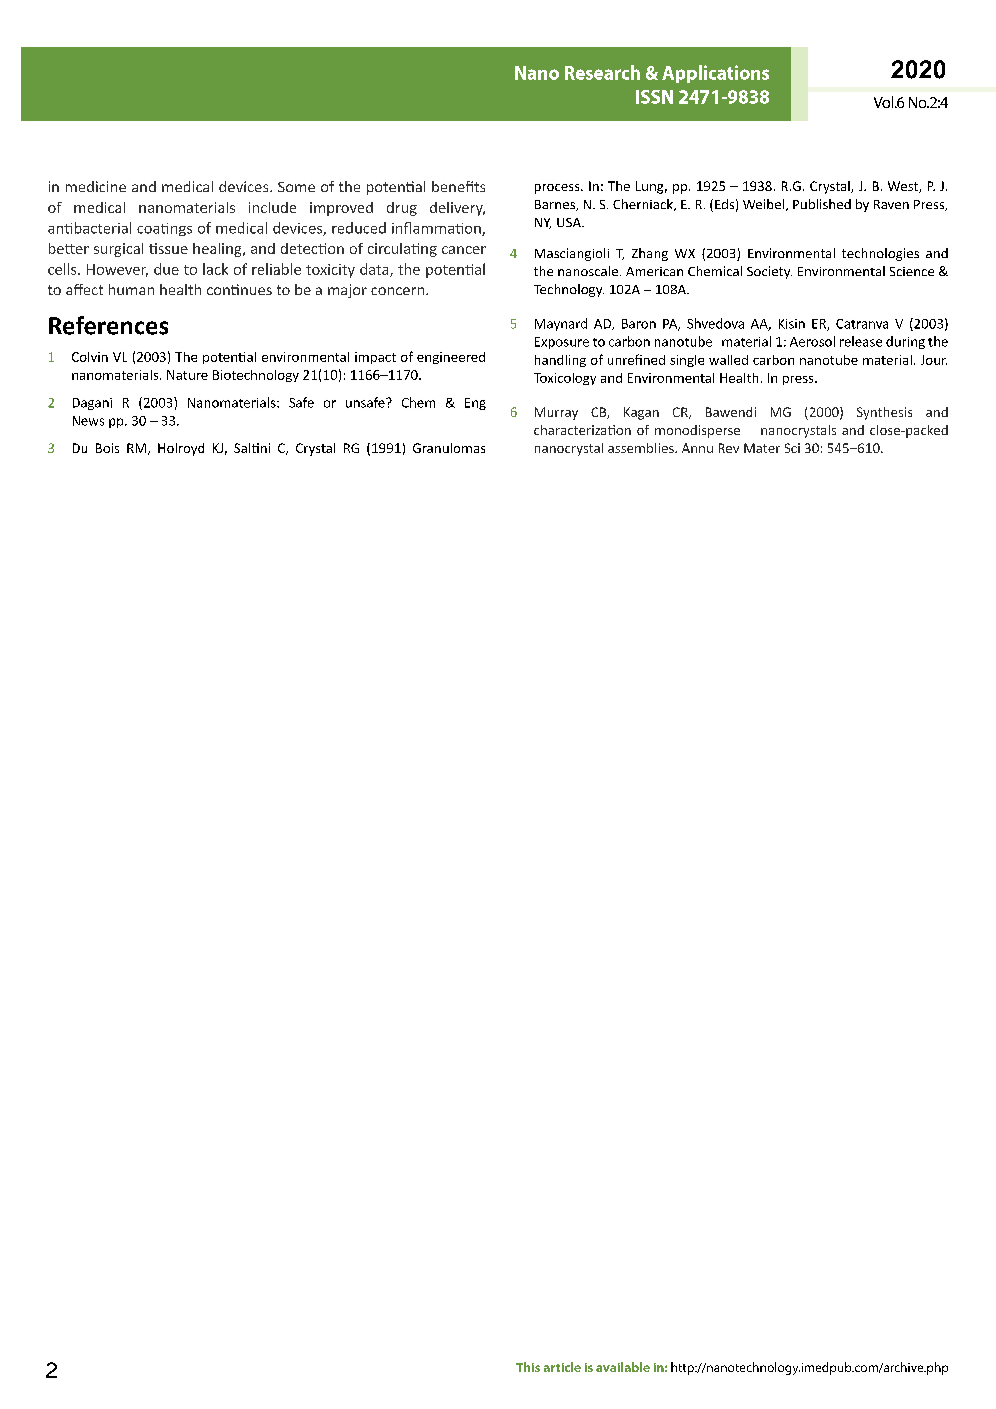 This screenshot has width=996, height=1409. Describe the element at coordinates (96, 186) in the screenshot. I see `medicine` at that location.
